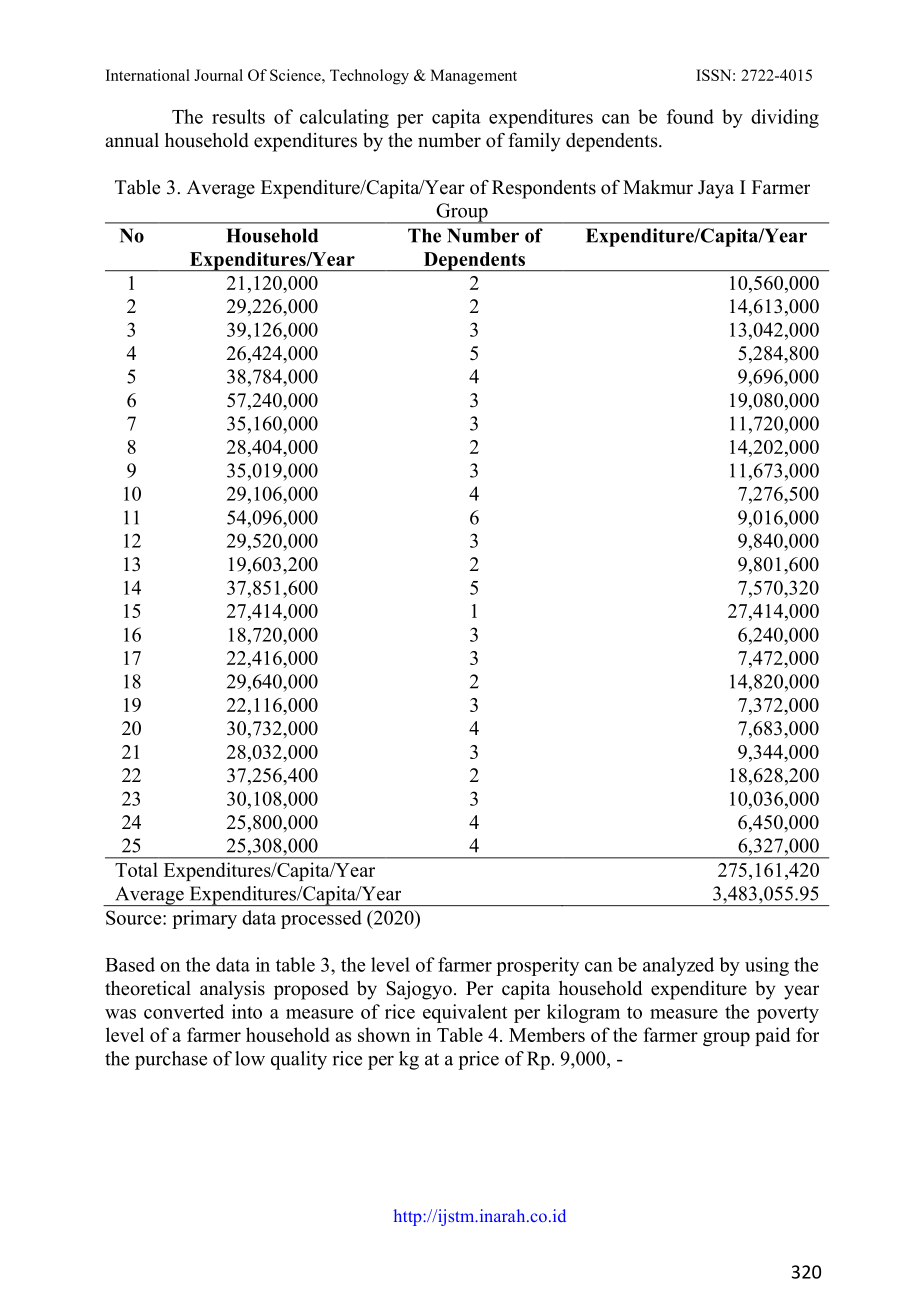  I want to click on Total, so click(136, 869).
